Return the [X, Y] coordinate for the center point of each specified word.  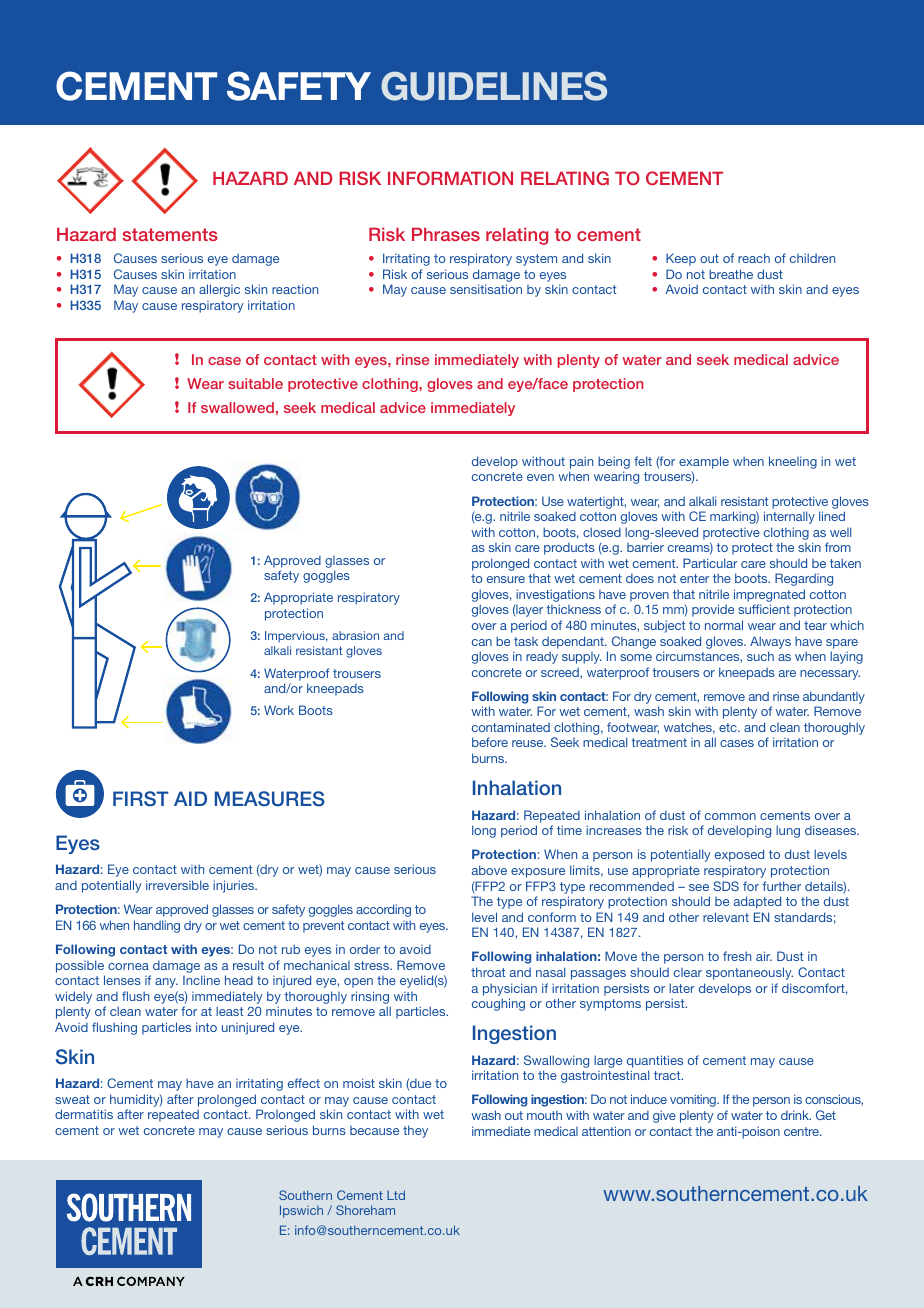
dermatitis [84, 1114]
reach [754, 258]
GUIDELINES [494, 86]
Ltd [396, 1195]
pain [581, 462]
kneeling [793, 462]
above [489, 870]
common [730, 816]
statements [170, 234]
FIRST [141, 799]
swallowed [237, 407]
